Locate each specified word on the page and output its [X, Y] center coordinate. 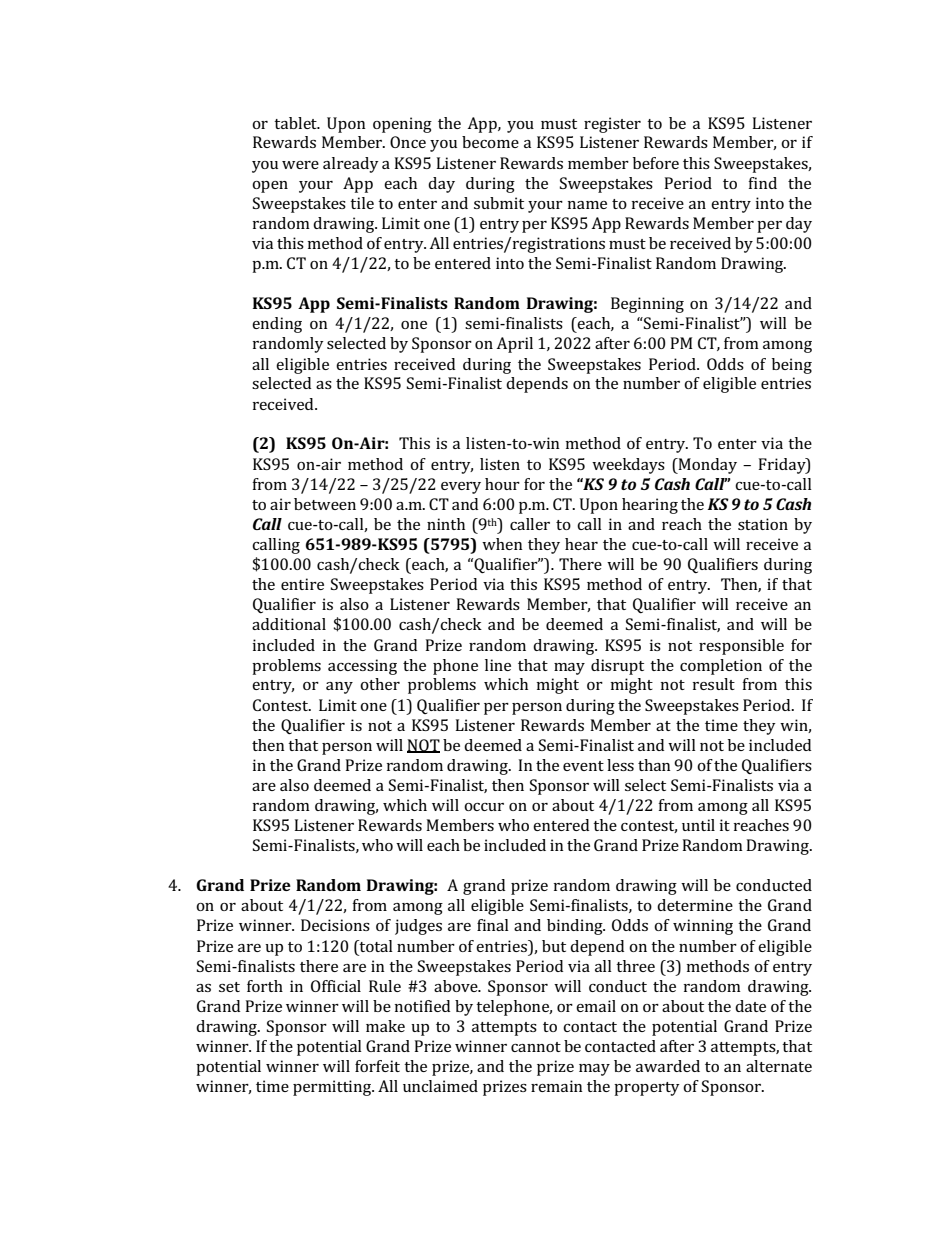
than [654, 765]
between [325, 504]
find [762, 183]
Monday [706, 466]
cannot [536, 1047]
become [490, 142]
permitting [333, 1088]
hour [502, 484]
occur [484, 807]
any [339, 688]
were [300, 165]
